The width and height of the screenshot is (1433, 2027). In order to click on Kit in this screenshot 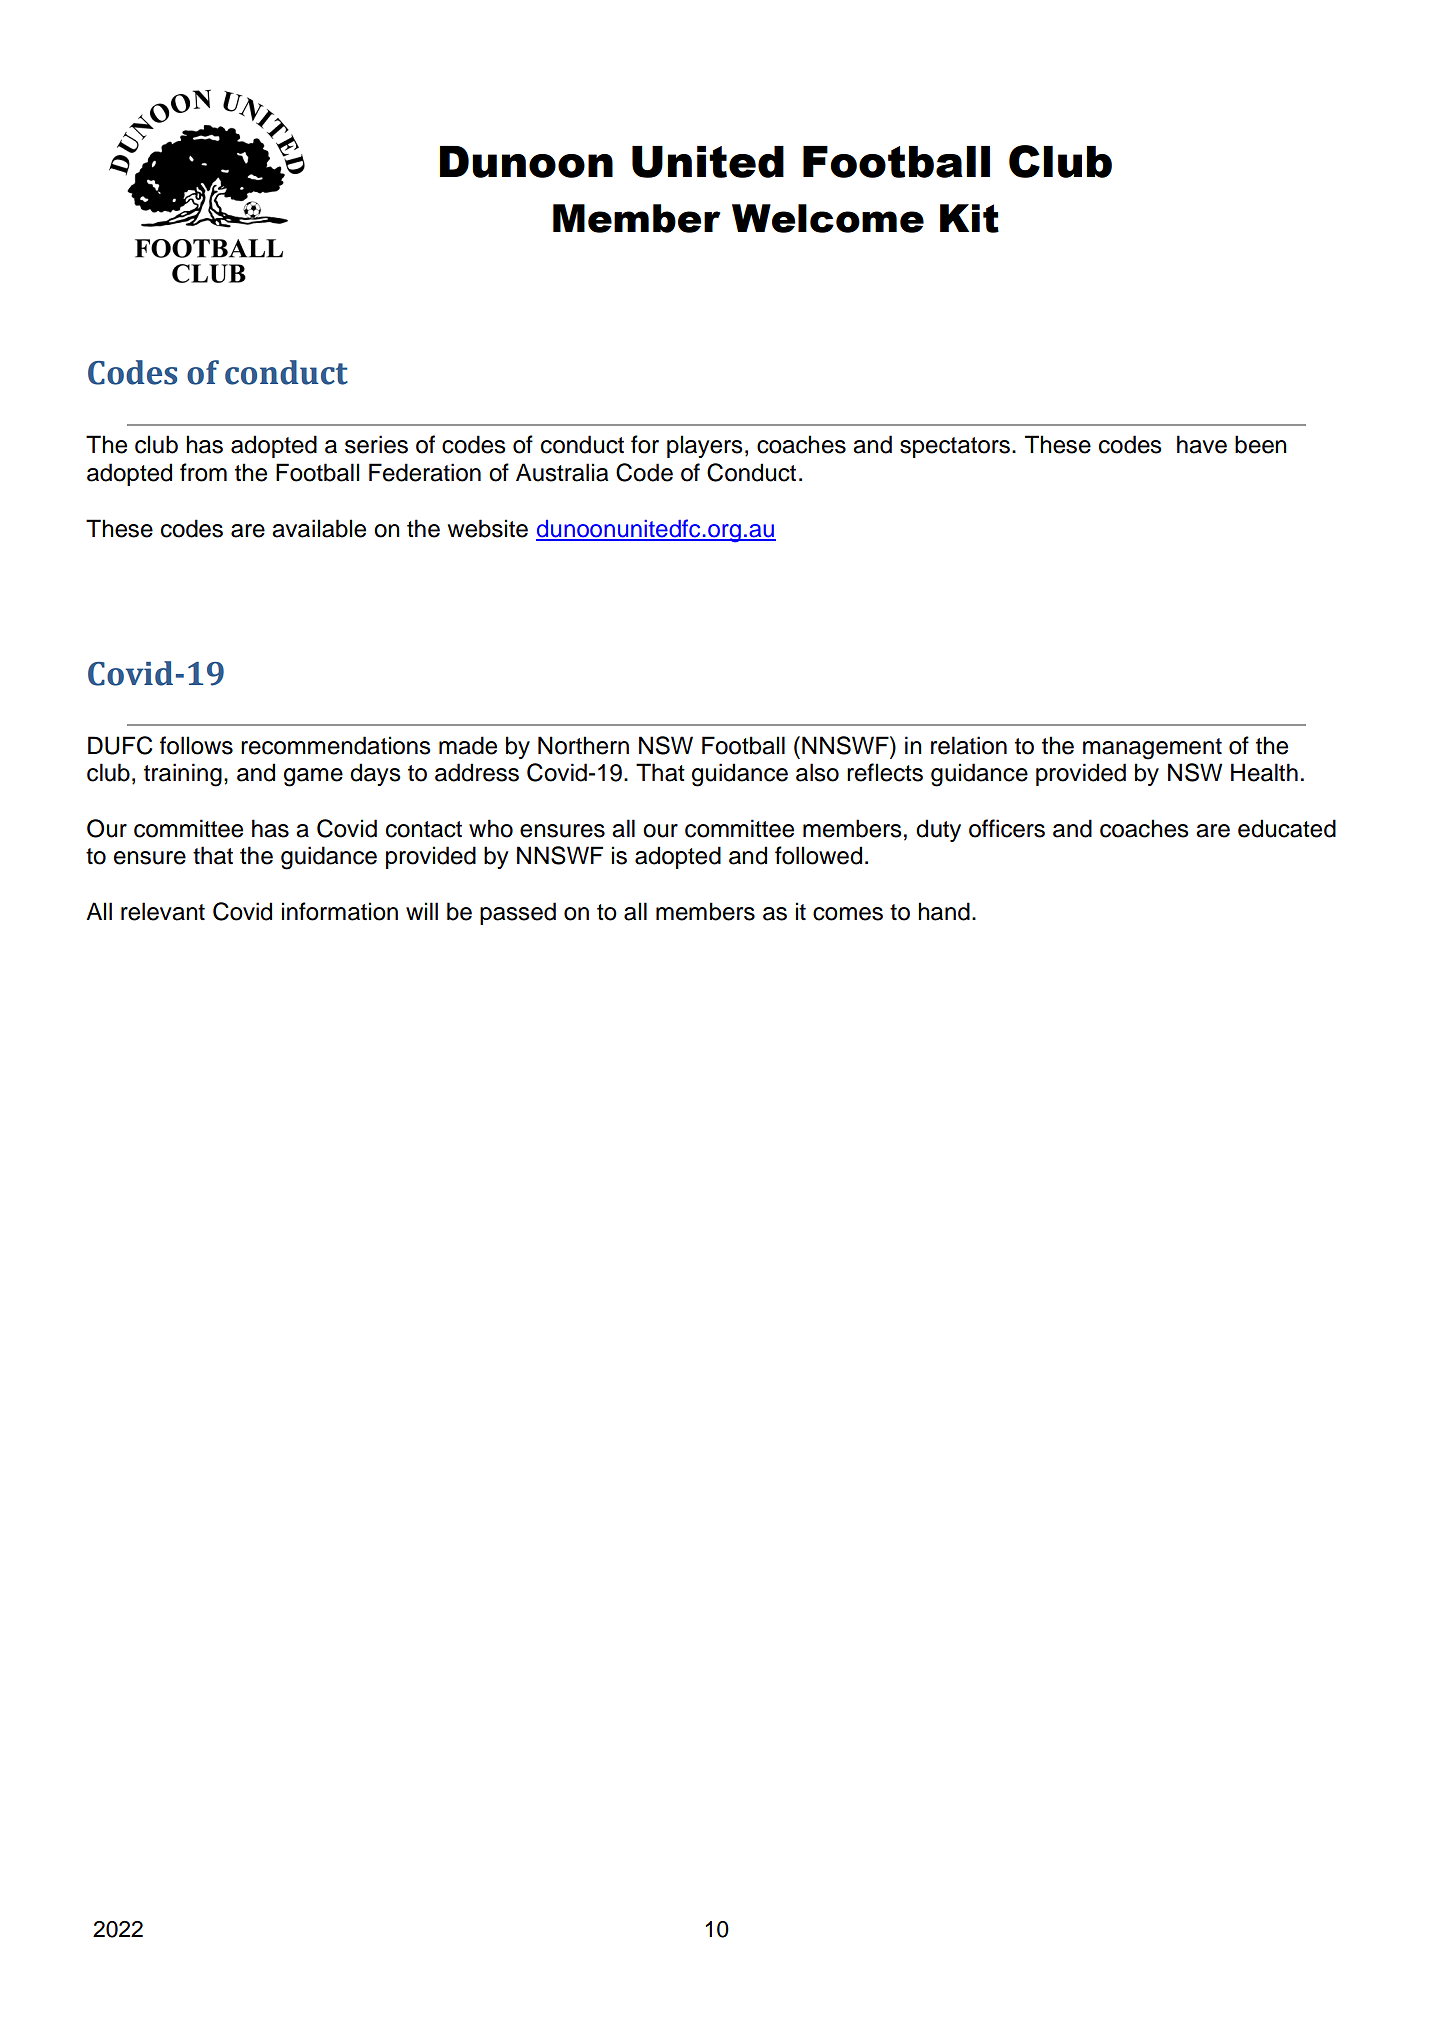, I will do `click(969, 218)`.
